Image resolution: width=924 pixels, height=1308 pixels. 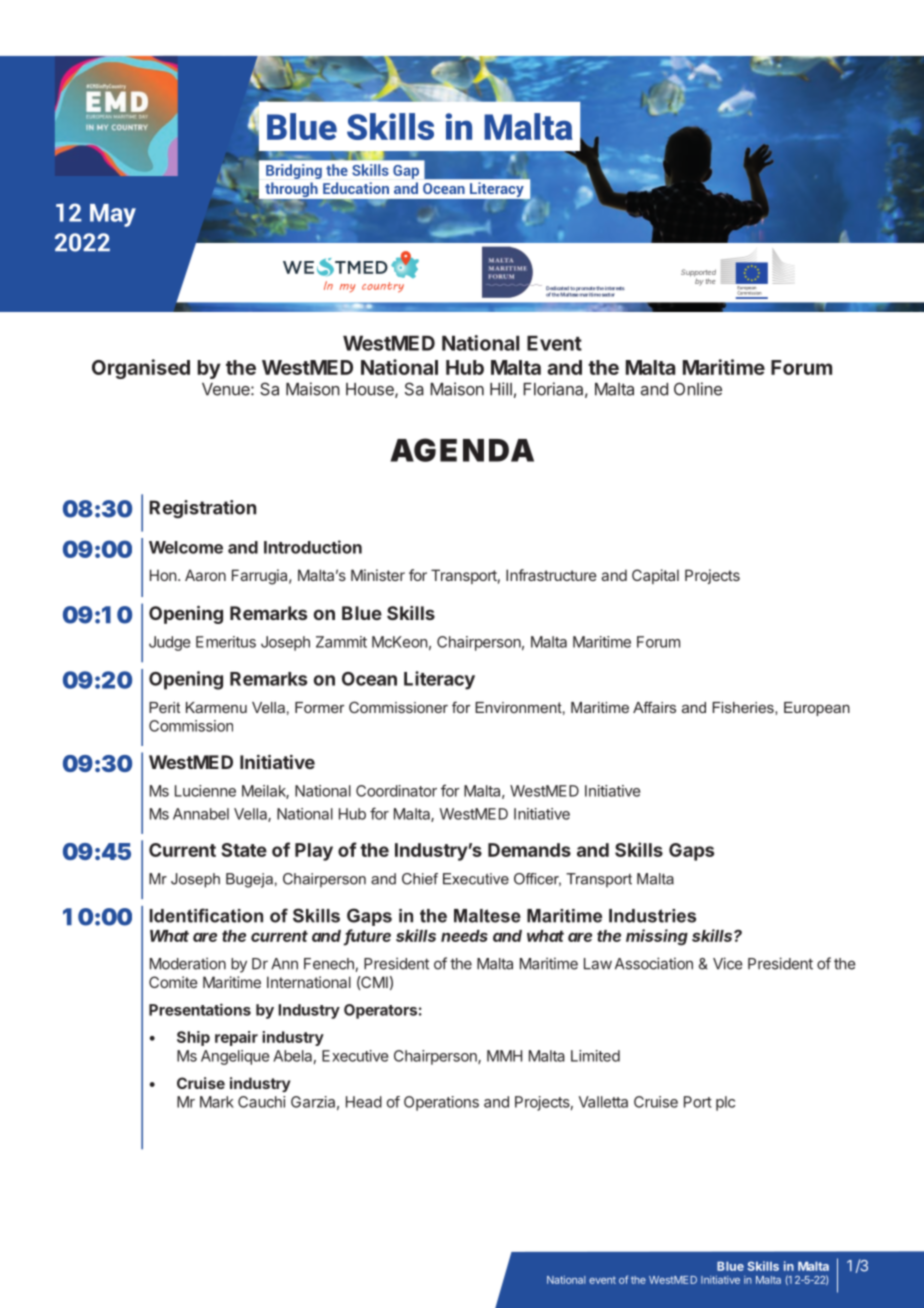 I want to click on Online, so click(x=698, y=389).
